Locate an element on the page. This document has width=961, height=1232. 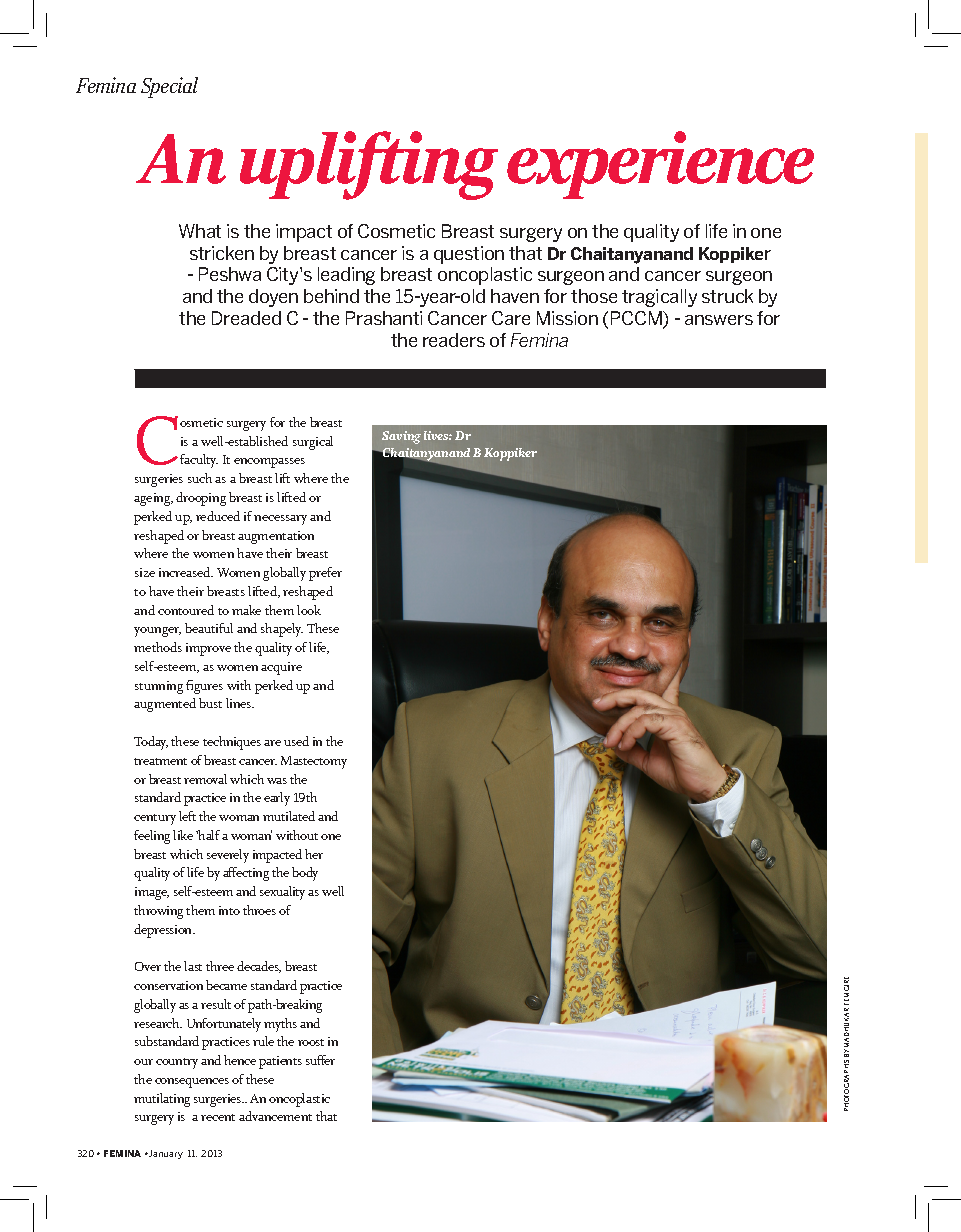
faculty is located at coordinates (199, 461).
